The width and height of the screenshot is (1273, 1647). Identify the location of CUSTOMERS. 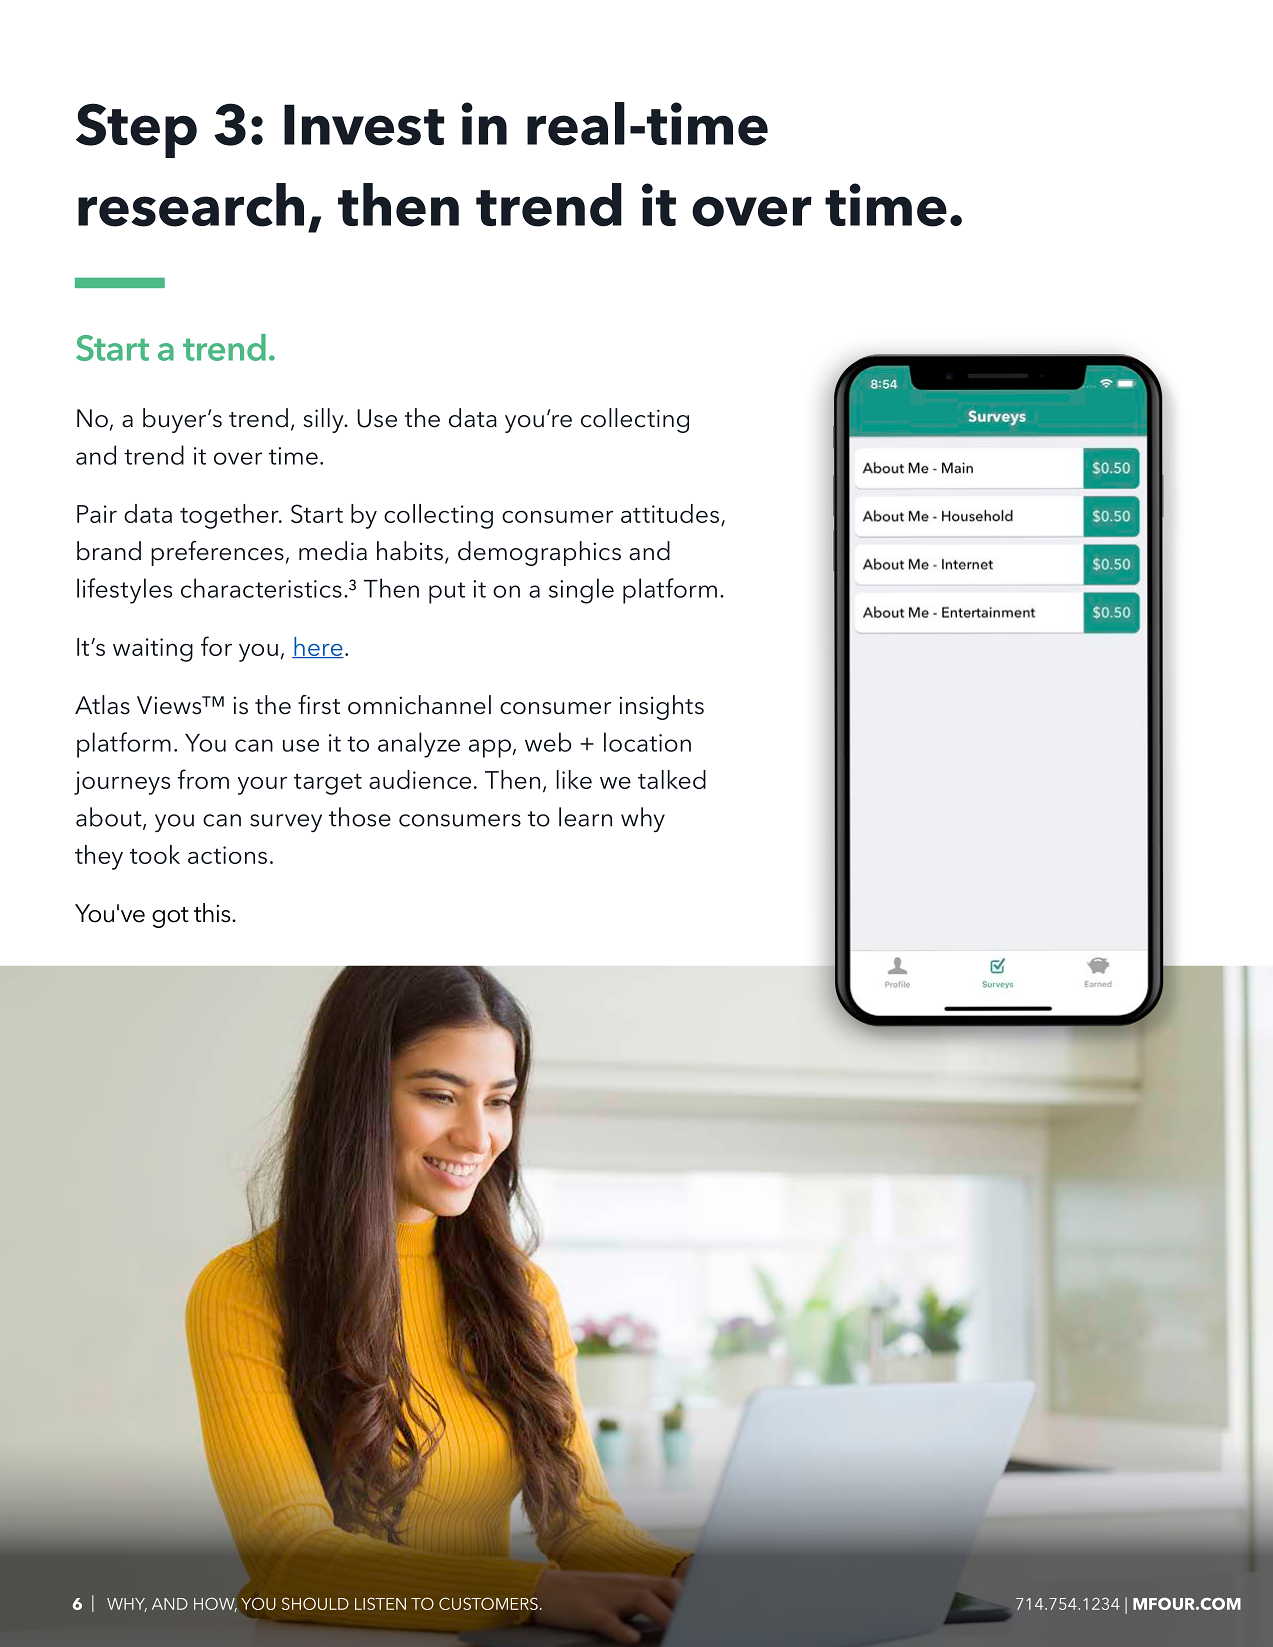
(488, 1603).
